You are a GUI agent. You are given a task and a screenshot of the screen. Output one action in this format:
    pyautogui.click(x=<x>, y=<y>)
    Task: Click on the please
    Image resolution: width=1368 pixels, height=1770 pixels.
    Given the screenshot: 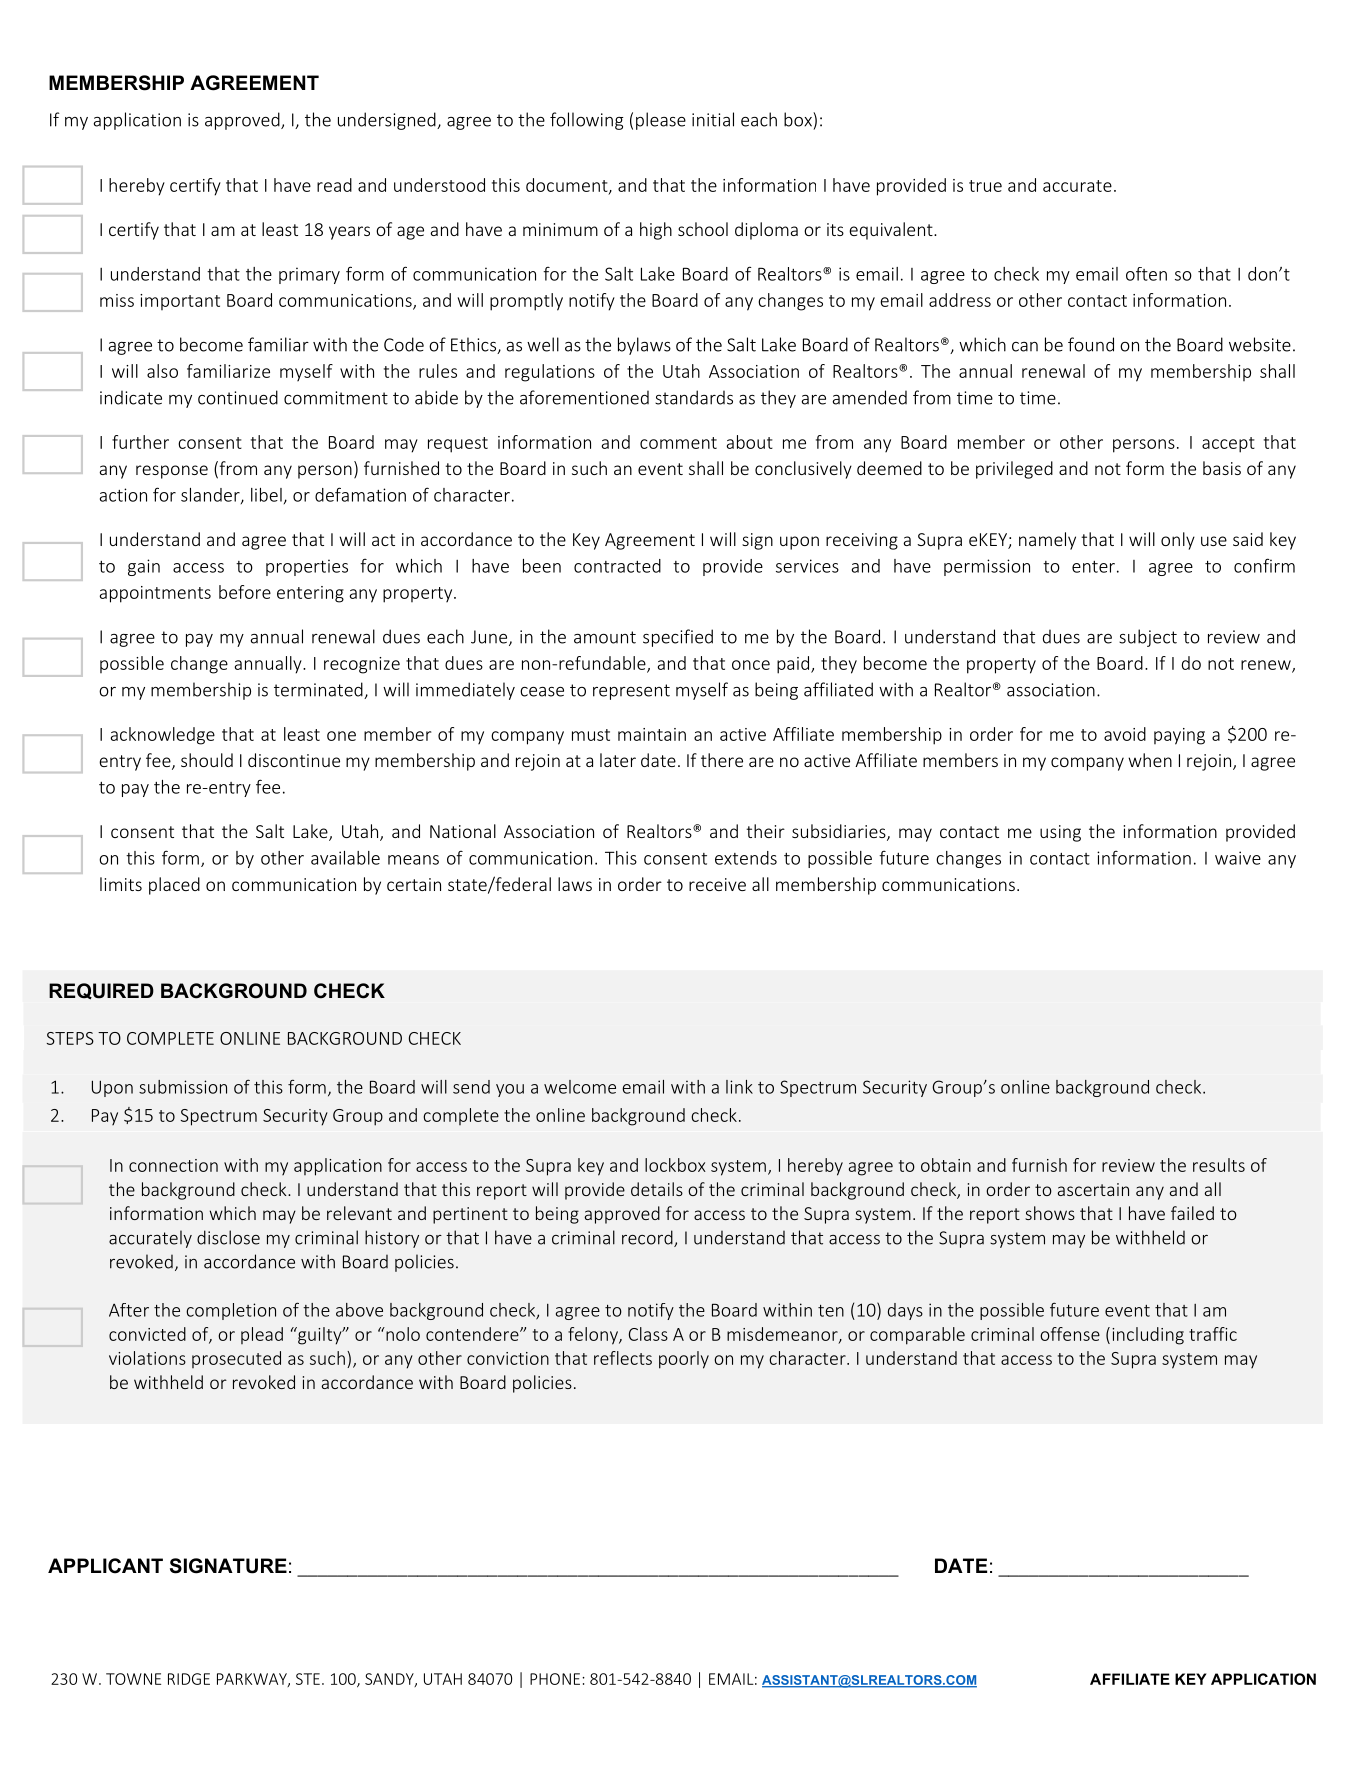 What is the action you would take?
    pyautogui.click(x=661, y=121)
